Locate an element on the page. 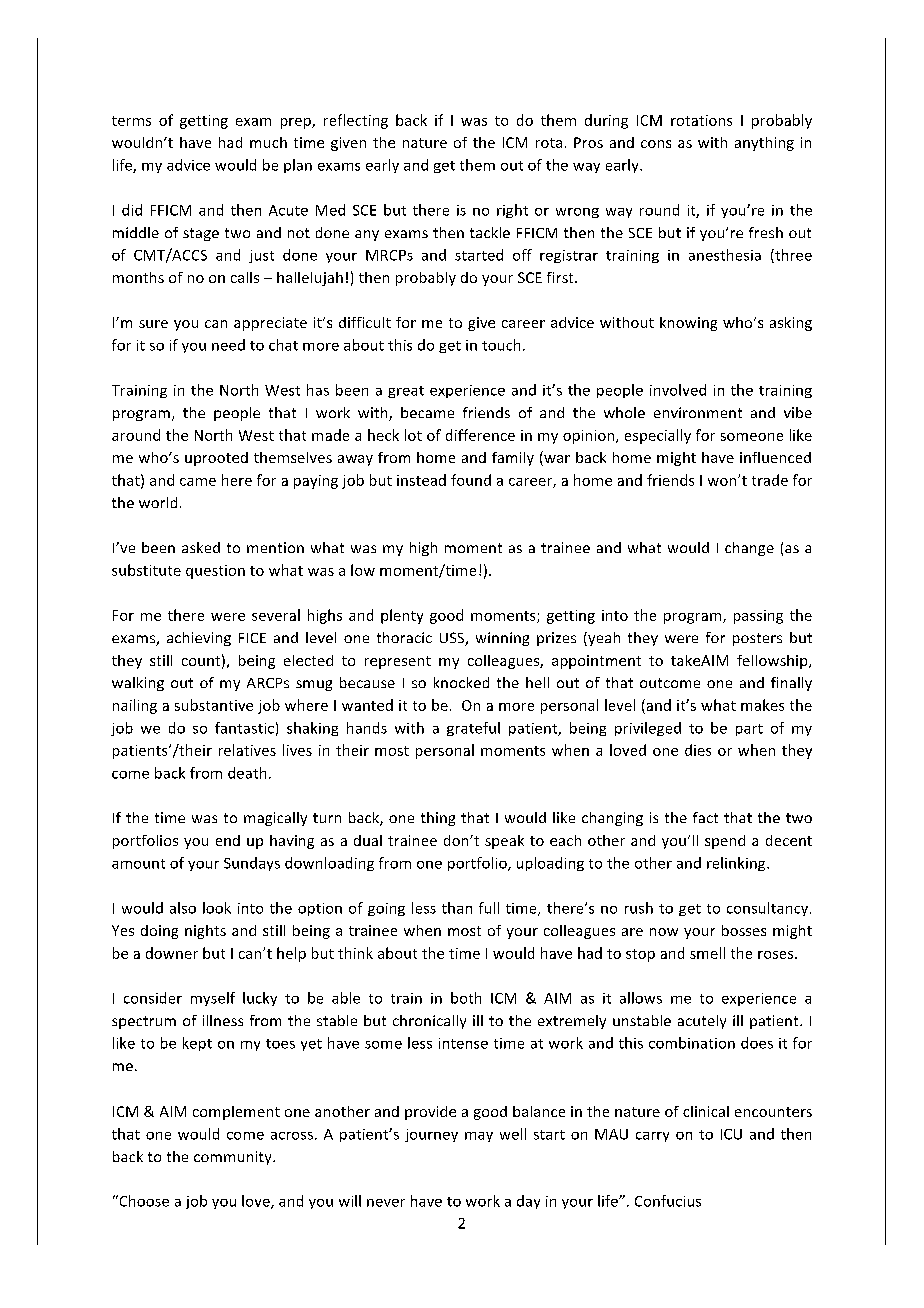 The width and height of the image is (924, 1308). community is located at coordinates (234, 1158).
